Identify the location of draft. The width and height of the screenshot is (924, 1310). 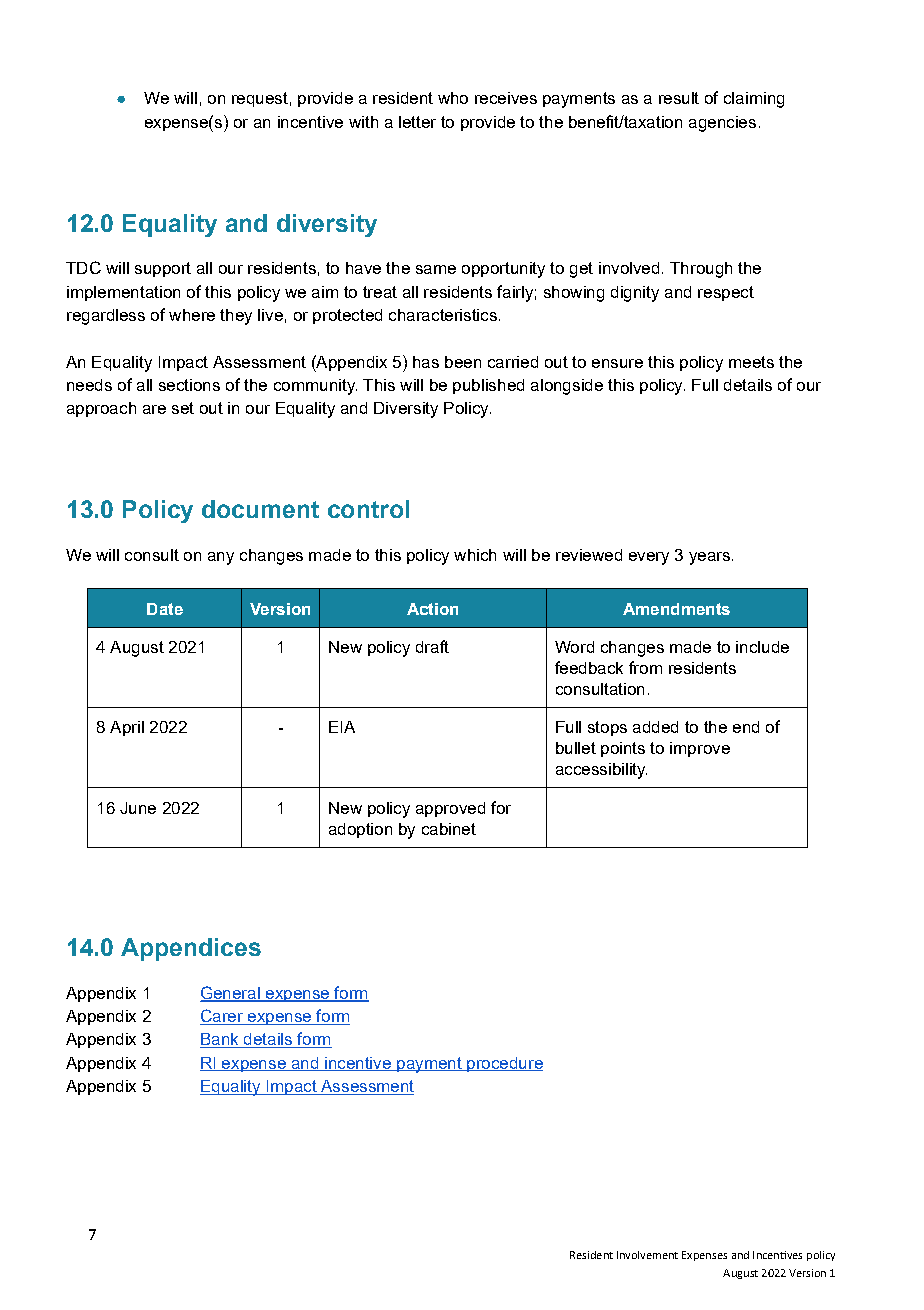
(432, 646).
